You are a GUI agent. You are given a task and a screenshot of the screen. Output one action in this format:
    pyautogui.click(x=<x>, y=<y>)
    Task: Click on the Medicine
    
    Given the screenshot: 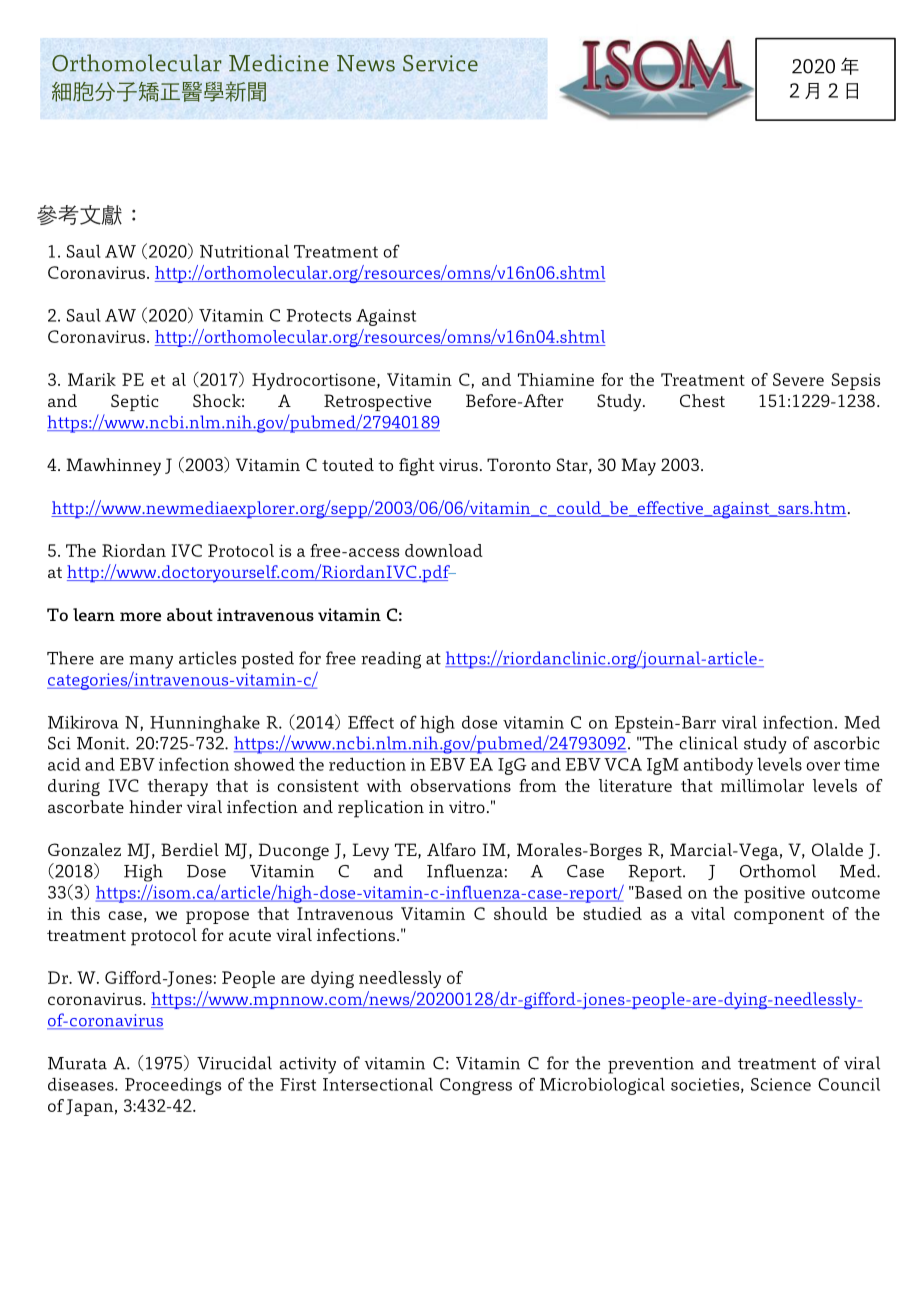 What is the action you would take?
    pyautogui.click(x=279, y=63)
